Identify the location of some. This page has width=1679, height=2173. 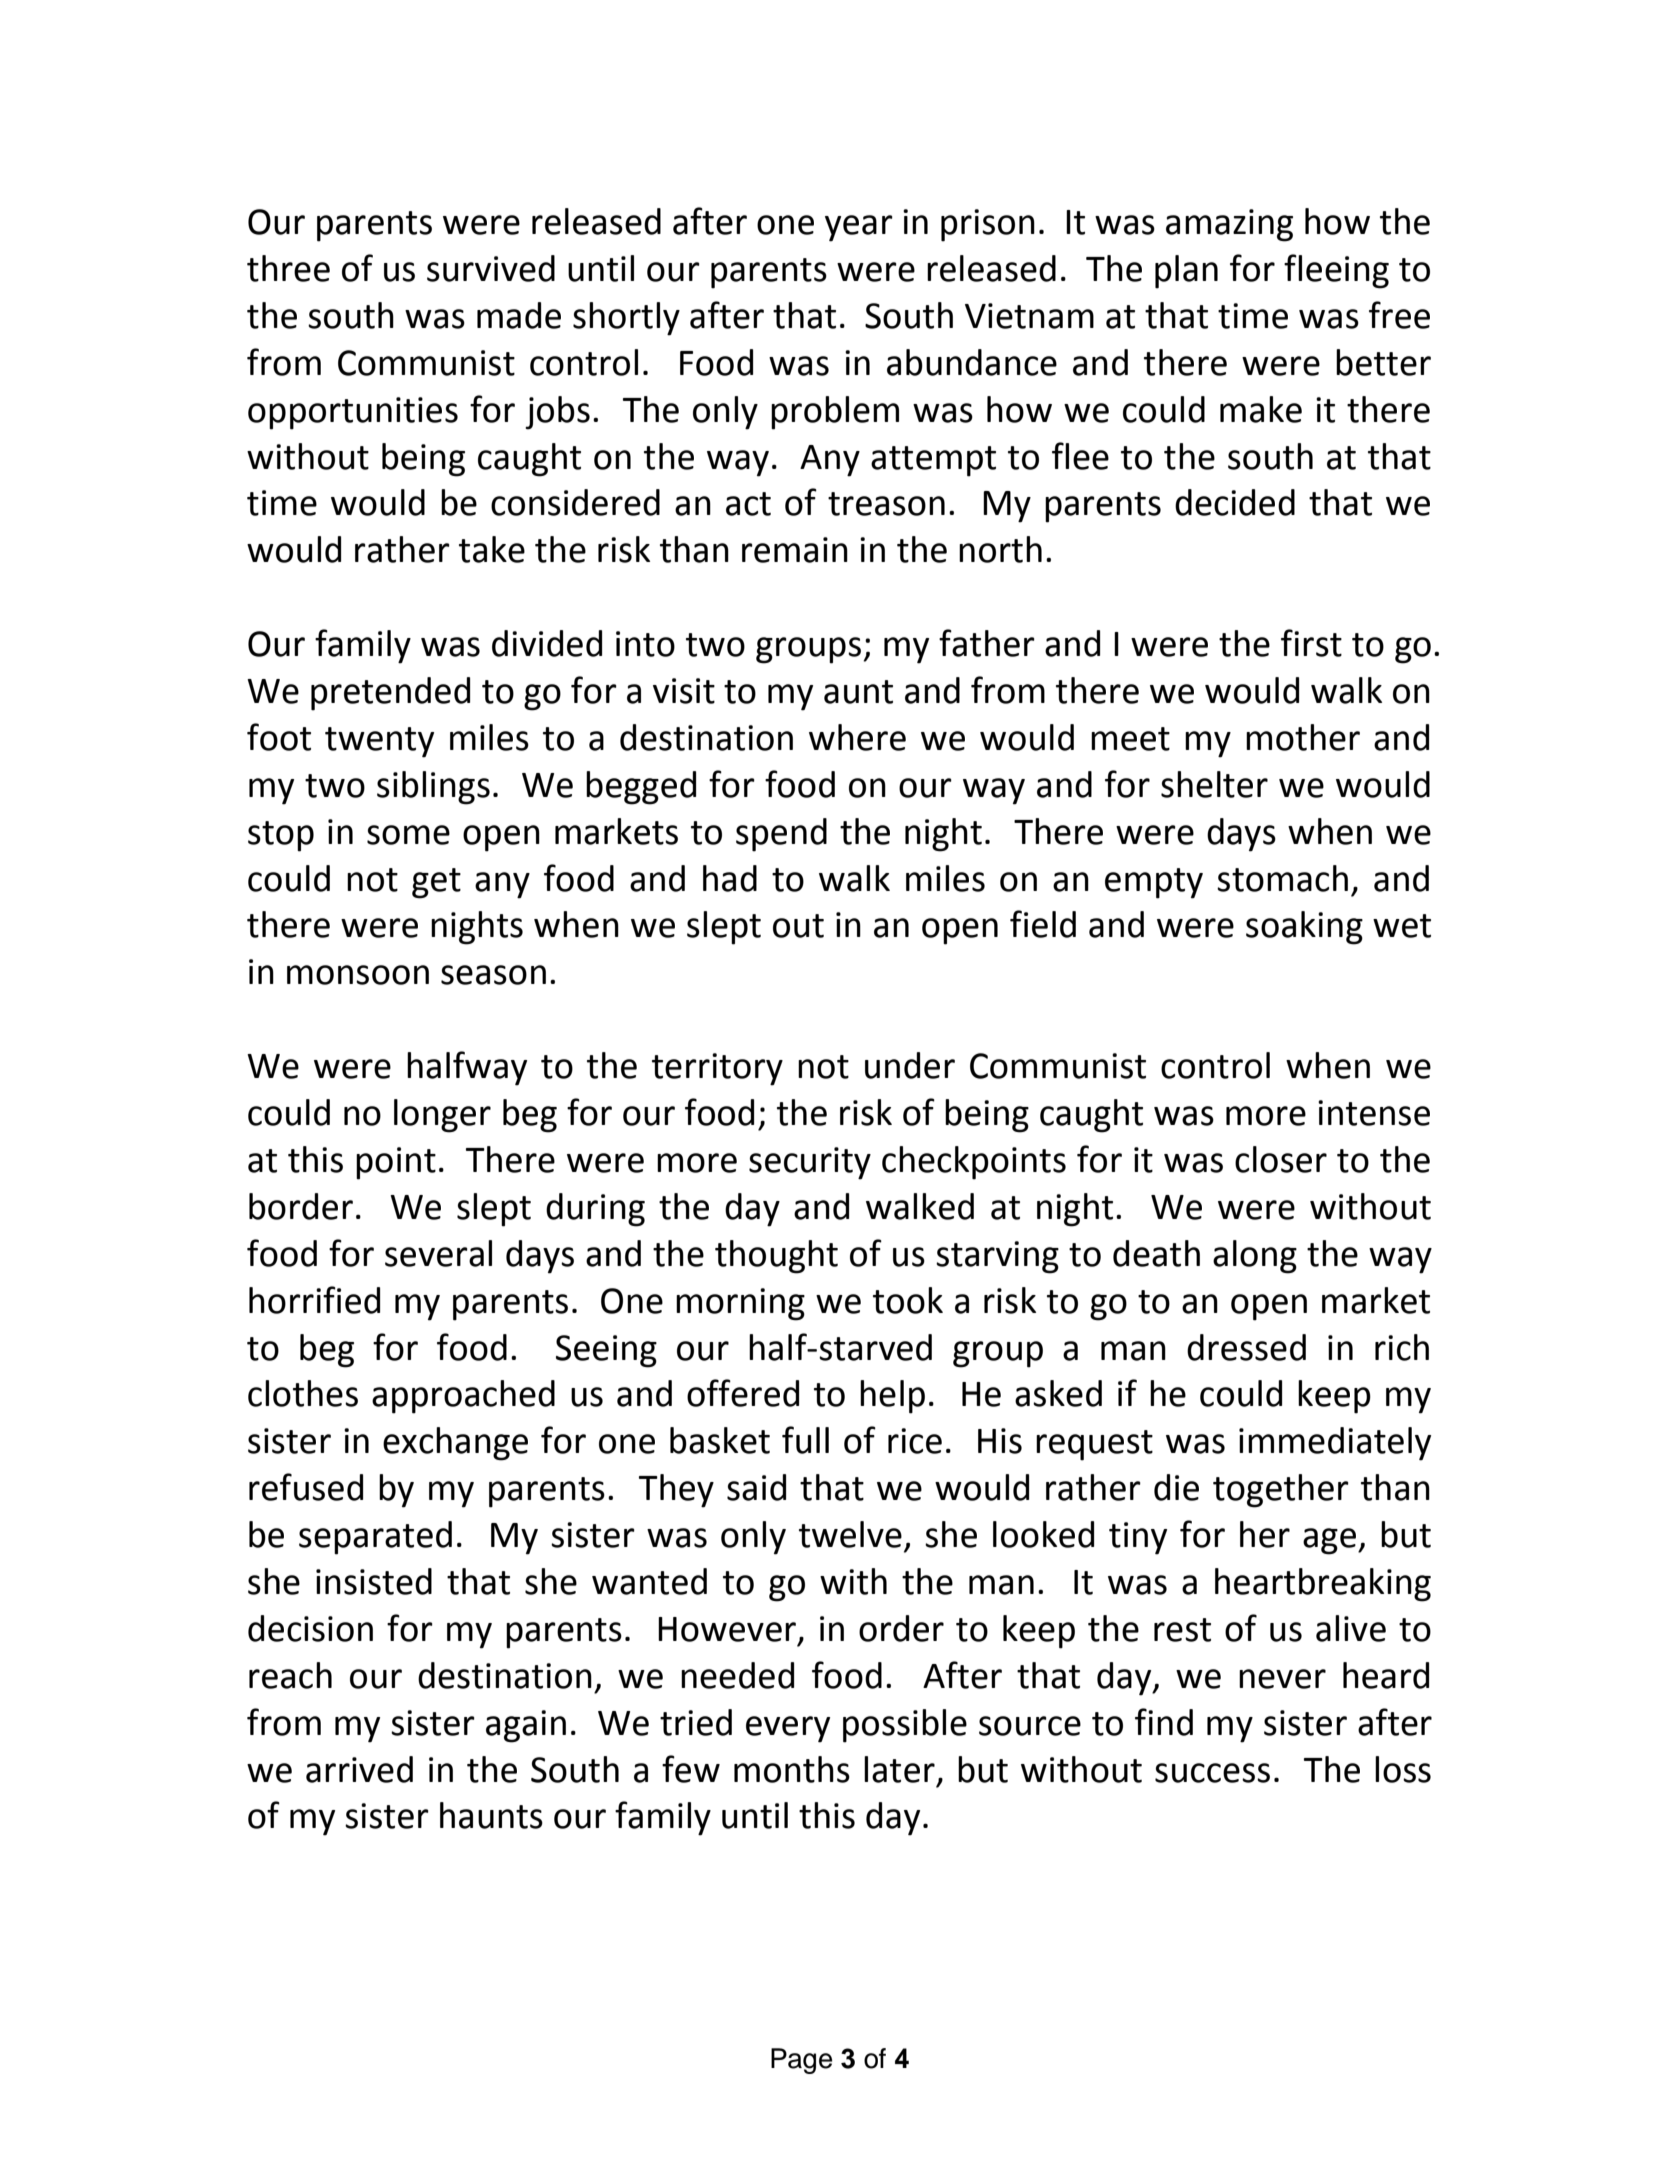
(408, 835).
